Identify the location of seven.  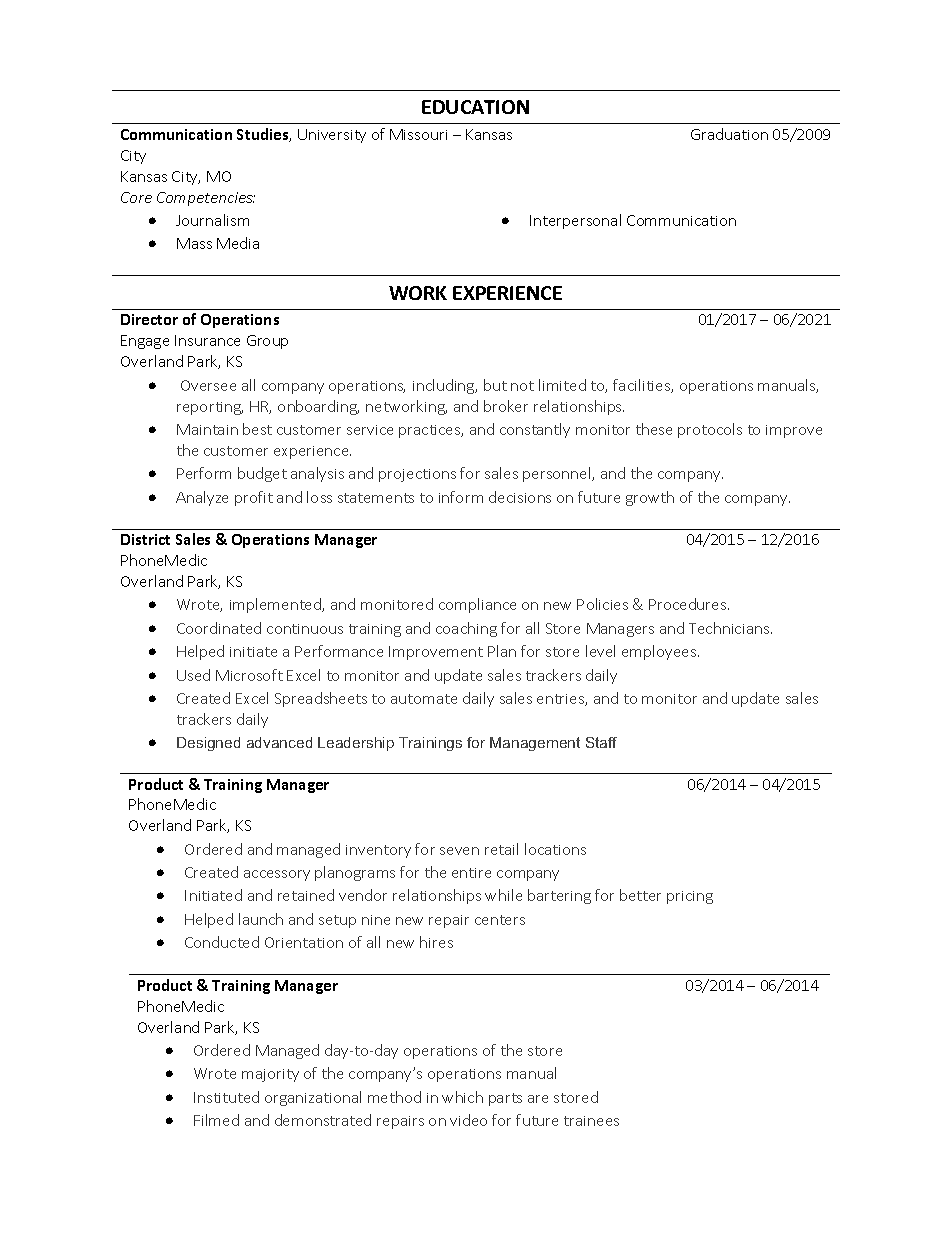
(459, 851).
